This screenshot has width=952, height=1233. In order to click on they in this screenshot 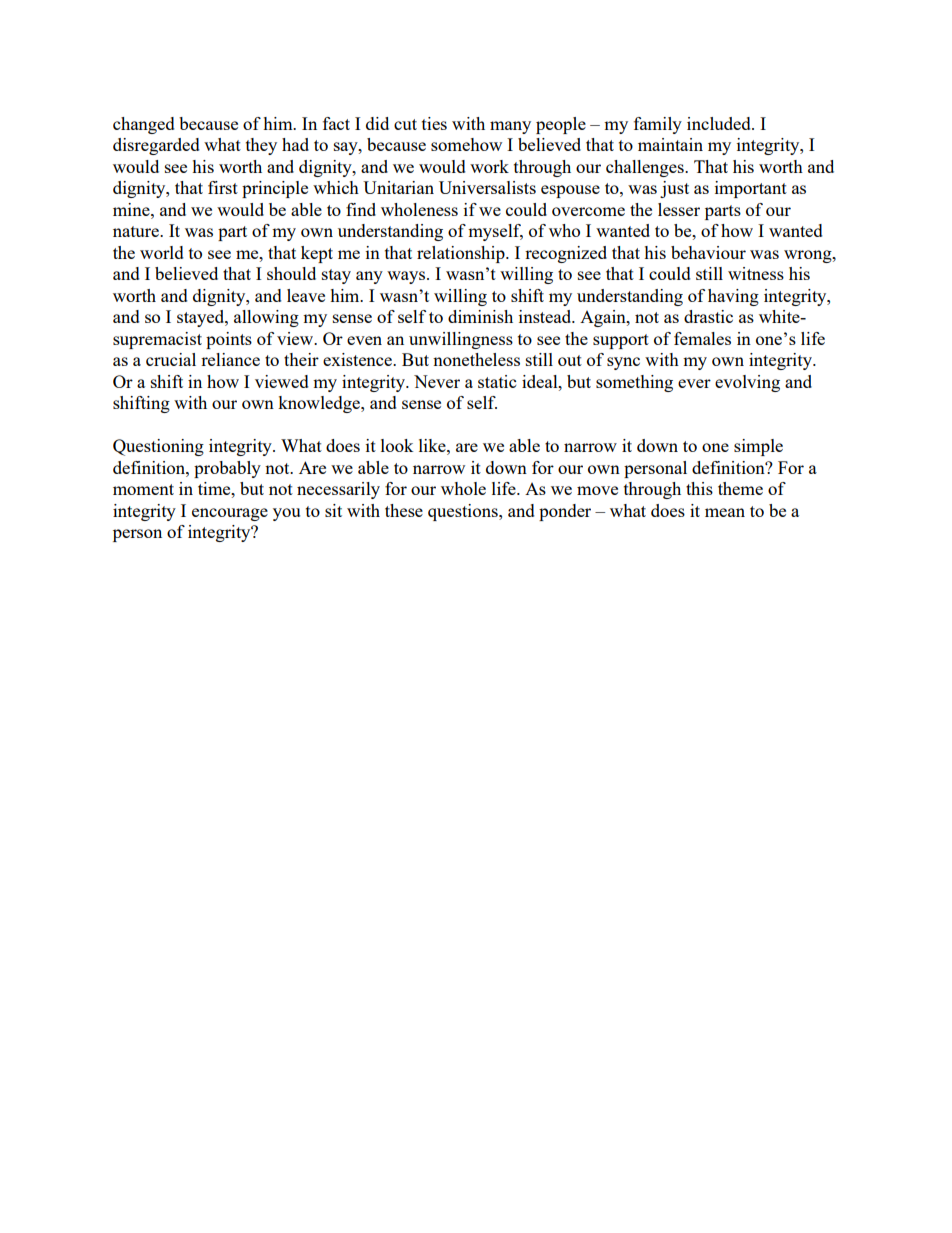, I will do `click(261, 146)`.
